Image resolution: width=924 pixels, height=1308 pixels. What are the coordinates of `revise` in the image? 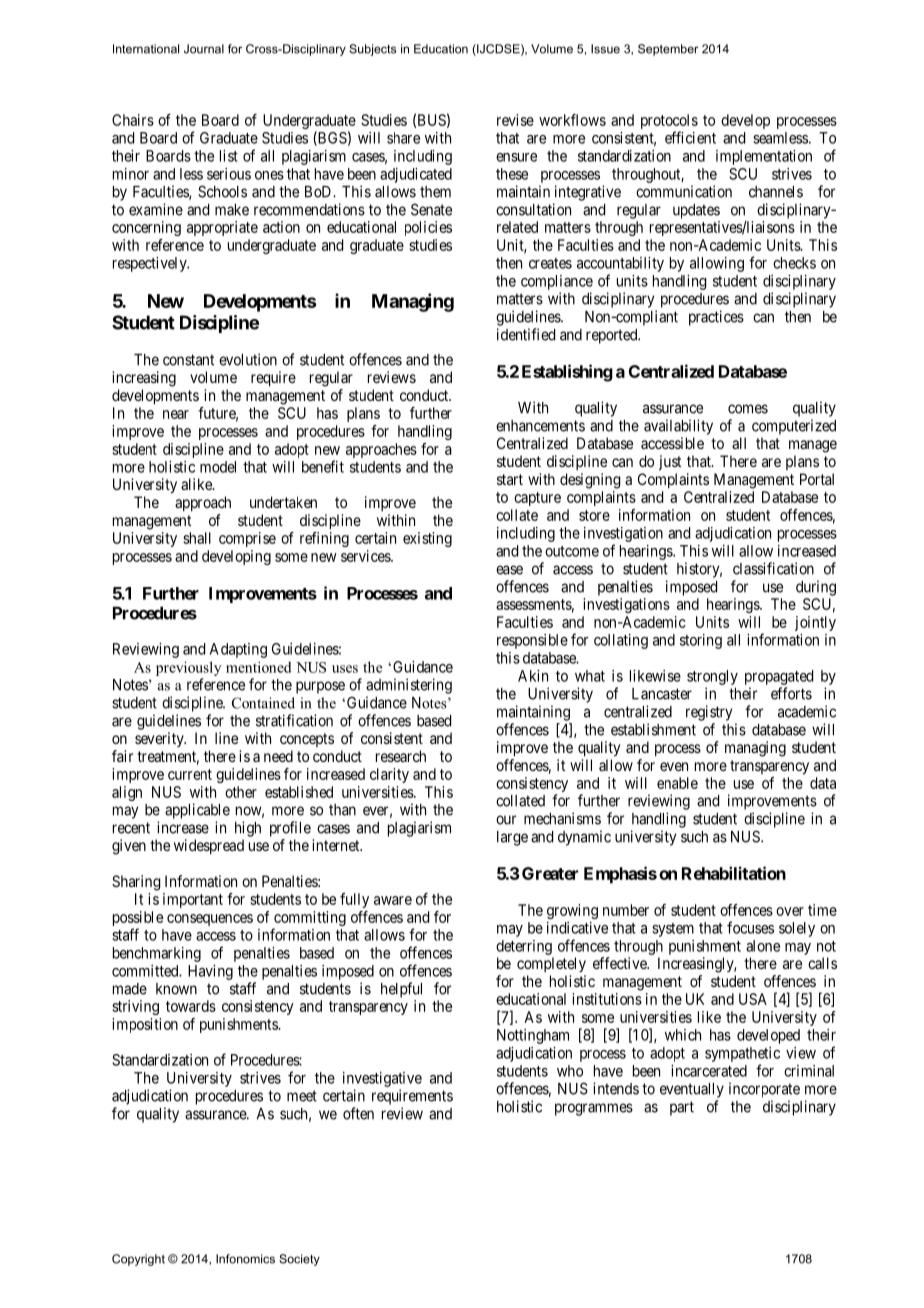 It's located at (515, 120).
